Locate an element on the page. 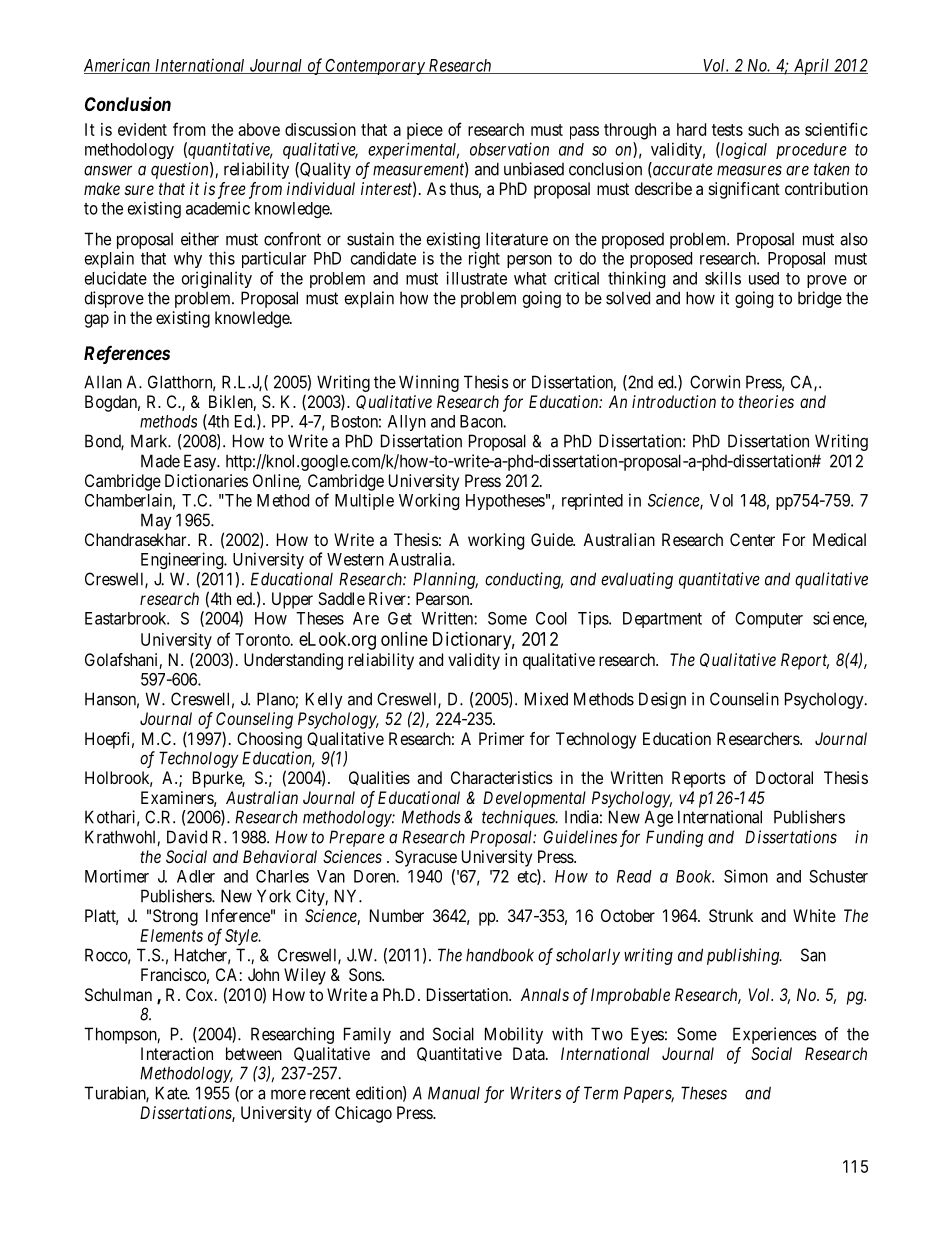 The width and height of the page is (952, 1233). David is located at coordinates (187, 837).
